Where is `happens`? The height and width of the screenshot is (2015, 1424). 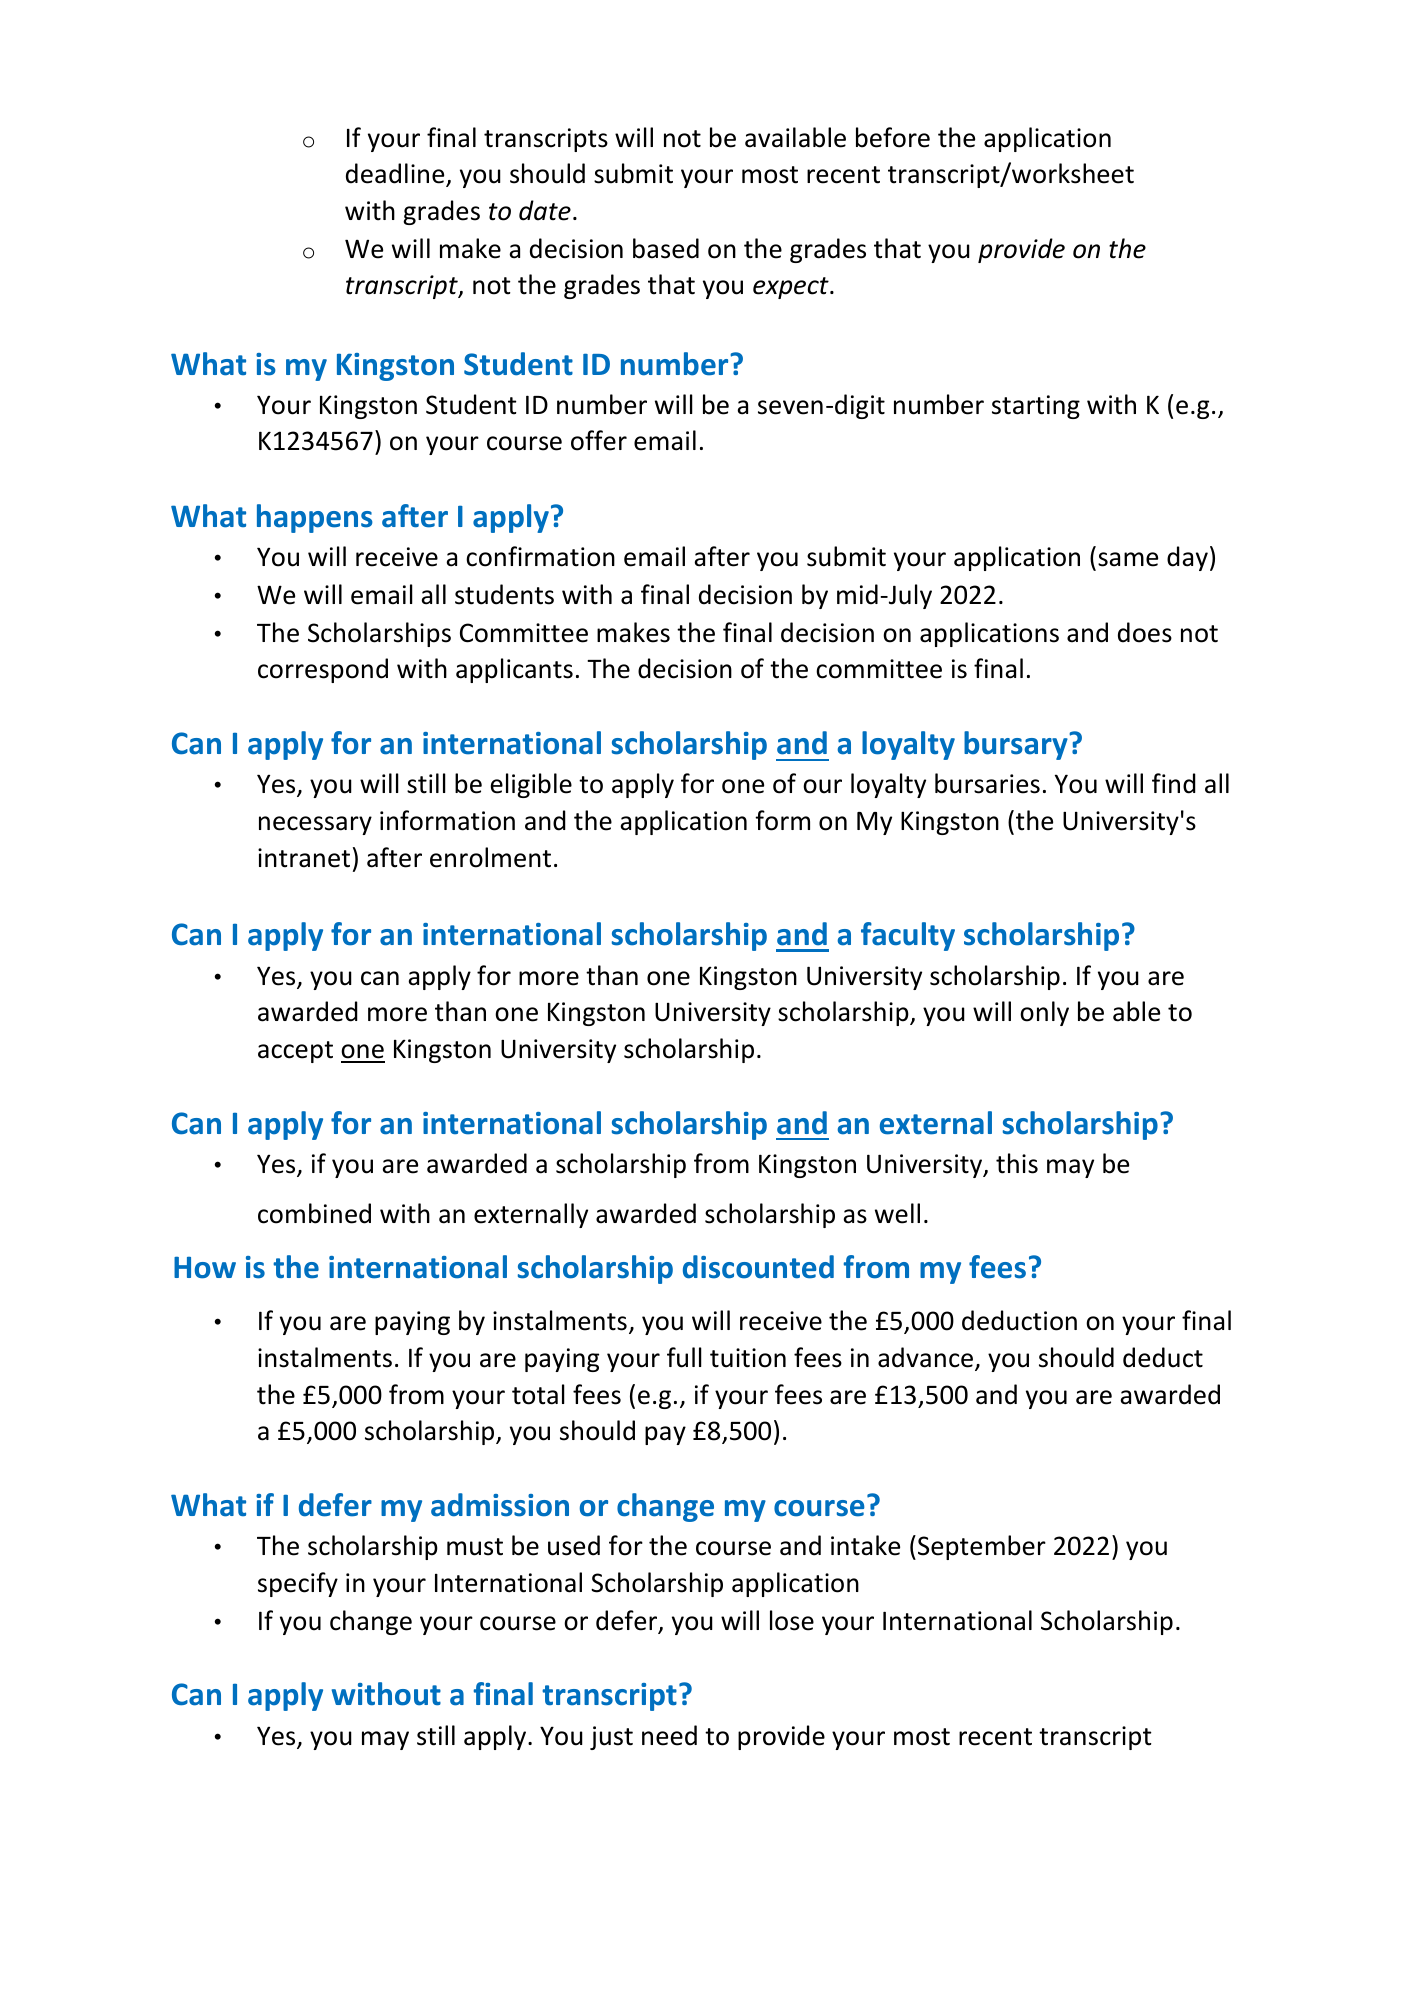 happens is located at coordinates (315, 518).
